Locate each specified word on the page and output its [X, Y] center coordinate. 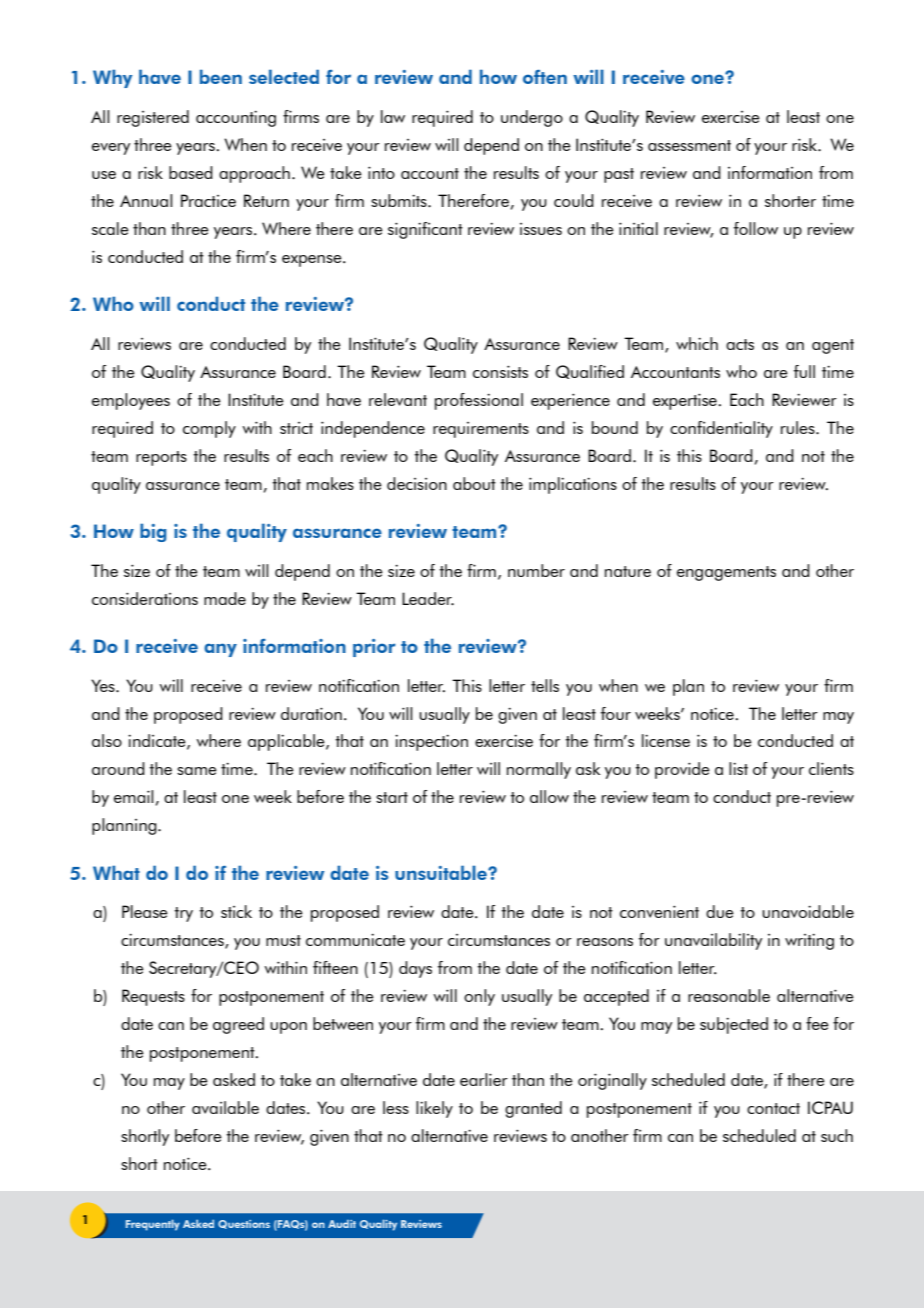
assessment [689, 145]
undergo [532, 118]
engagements [726, 573]
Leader [428, 599]
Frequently [153, 1225]
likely [434, 1109]
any [220, 650]
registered [153, 118]
